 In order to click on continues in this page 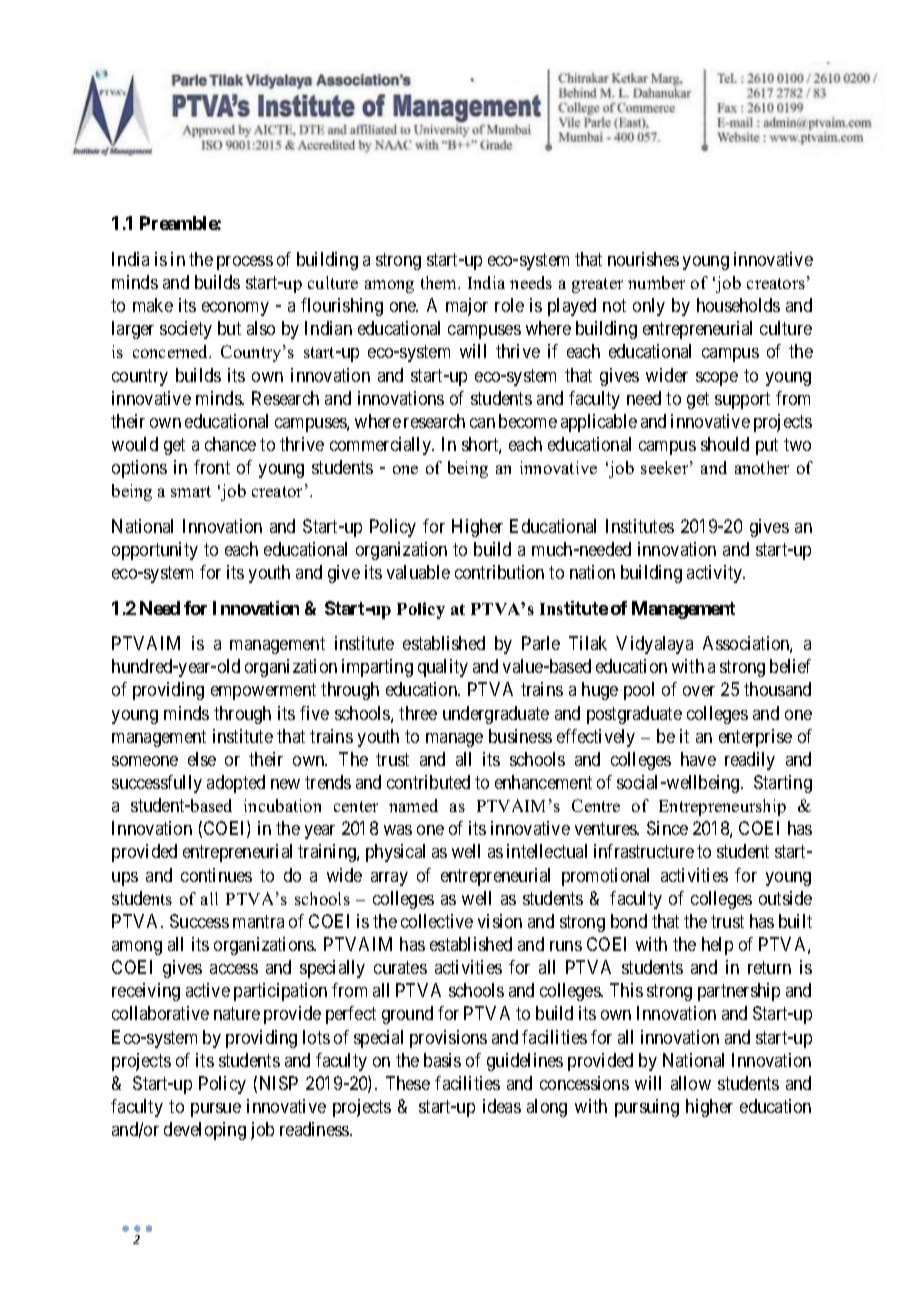, I will do `click(216, 875)`.
